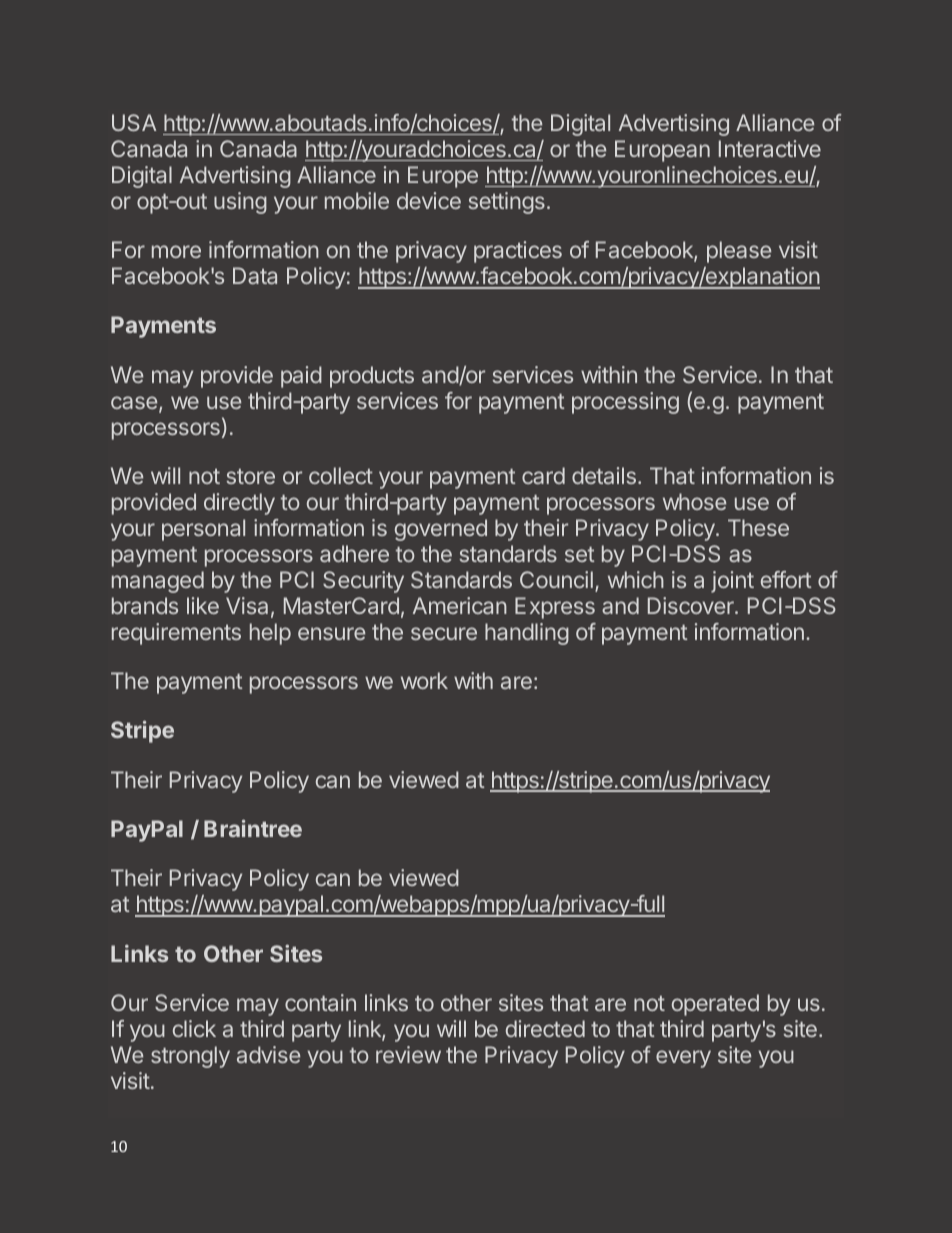 This page has height=1233, width=952. I want to click on using, so click(240, 203).
